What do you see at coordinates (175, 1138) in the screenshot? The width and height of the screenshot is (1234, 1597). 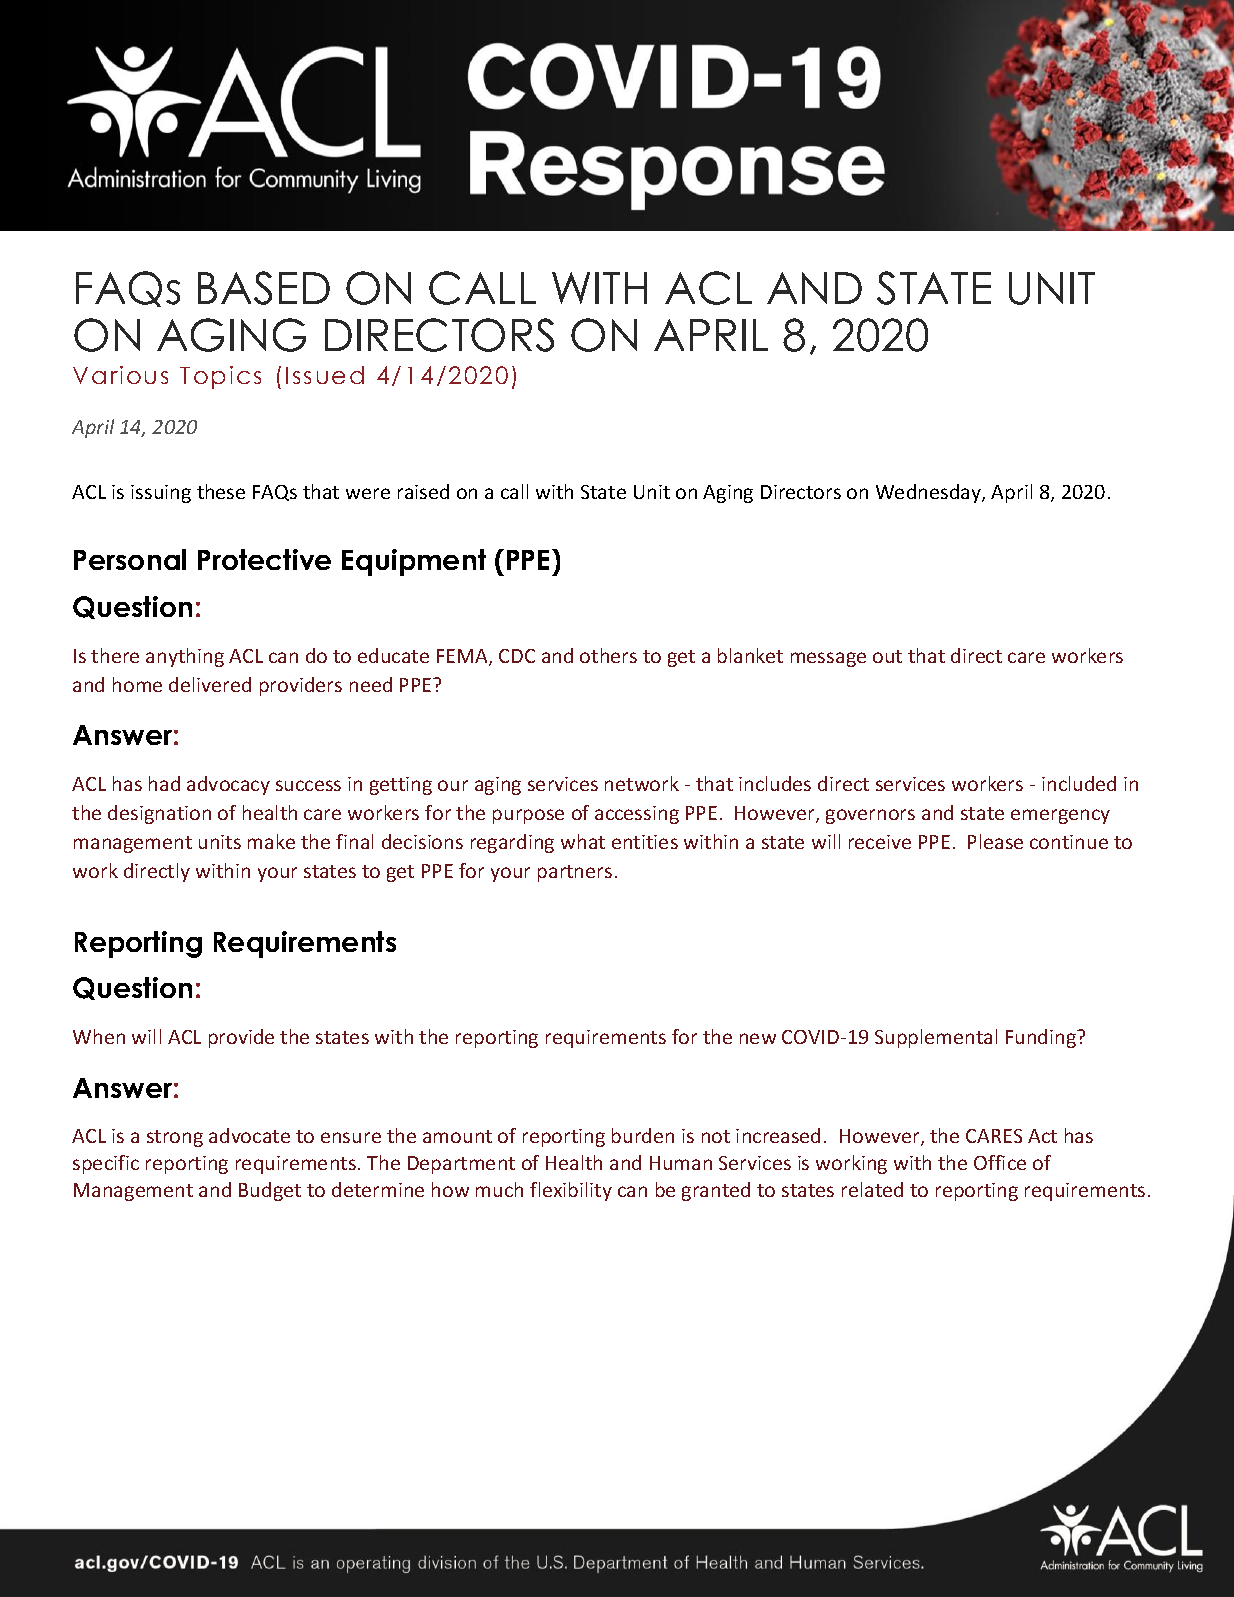 I see `strong` at bounding box center [175, 1138].
